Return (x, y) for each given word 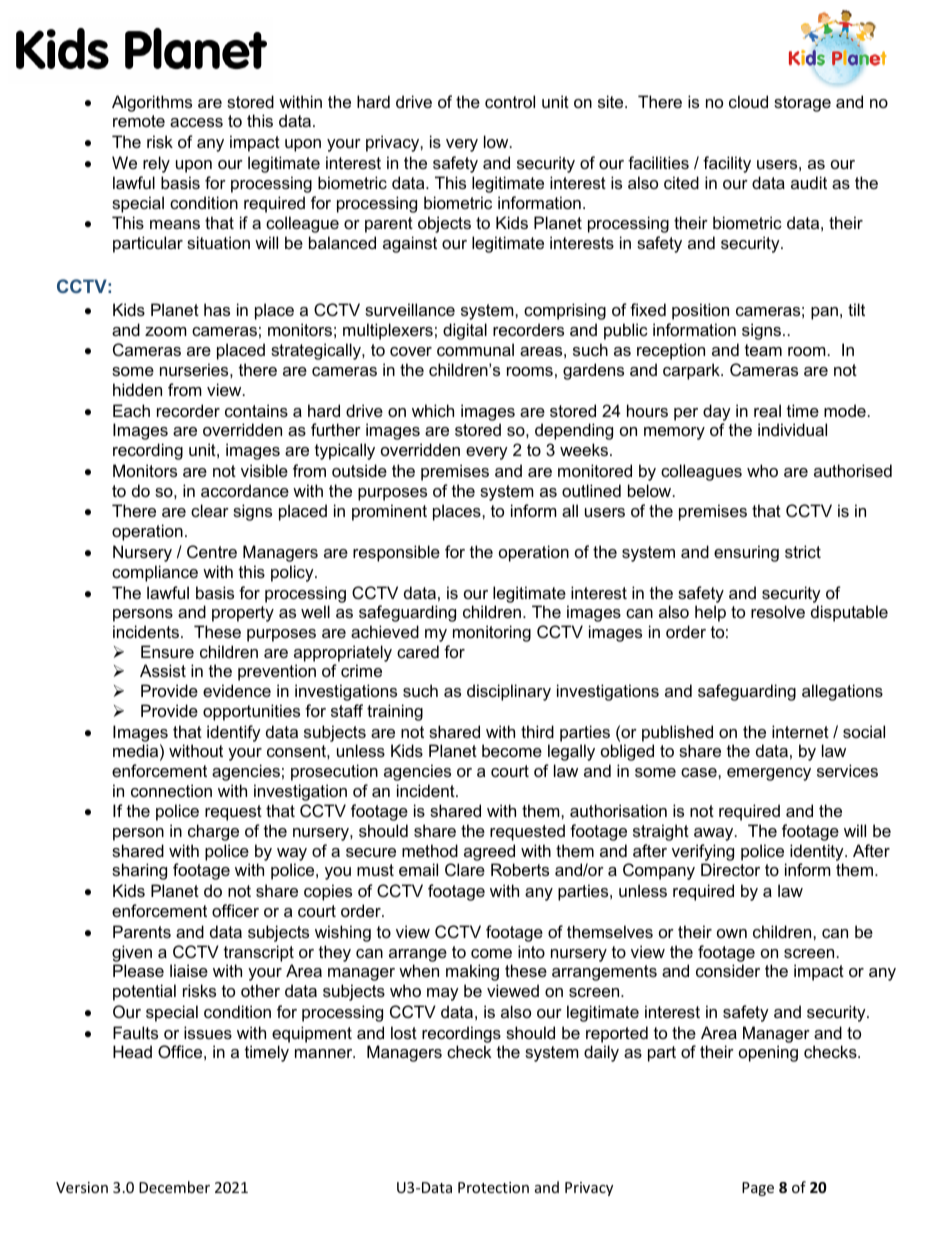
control (510, 101)
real (767, 410)
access (196, 122)
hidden (137, 389)
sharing (139, 871)
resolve (778, 611)
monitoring (492, 633)
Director (730, 869)
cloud (748, 101)
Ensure (167, 651)
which (433, 410)
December (174, 1187)
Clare (465, 869)
